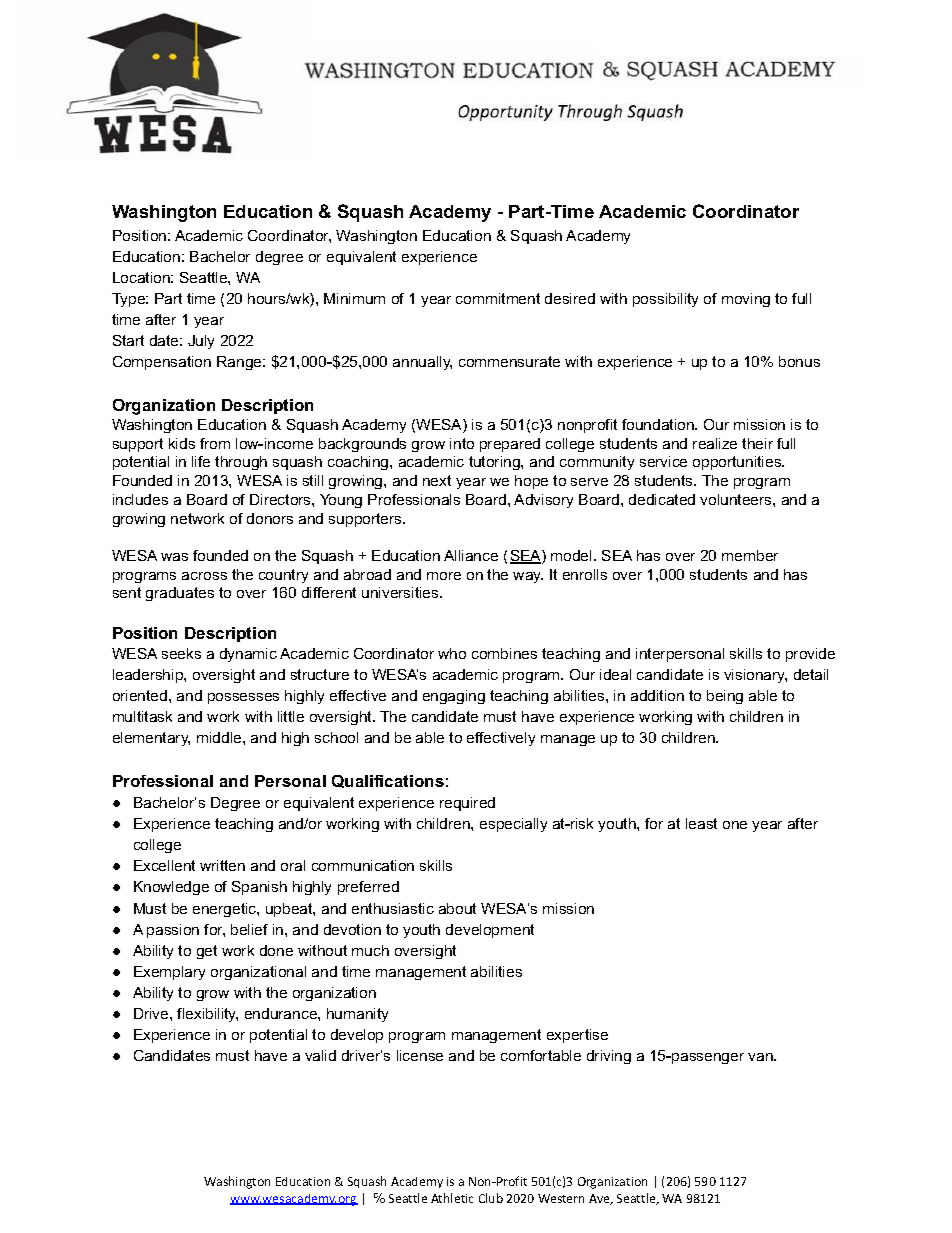 This screenshot has width=952, height=1233. I want to click on more, so click(444, 576).
